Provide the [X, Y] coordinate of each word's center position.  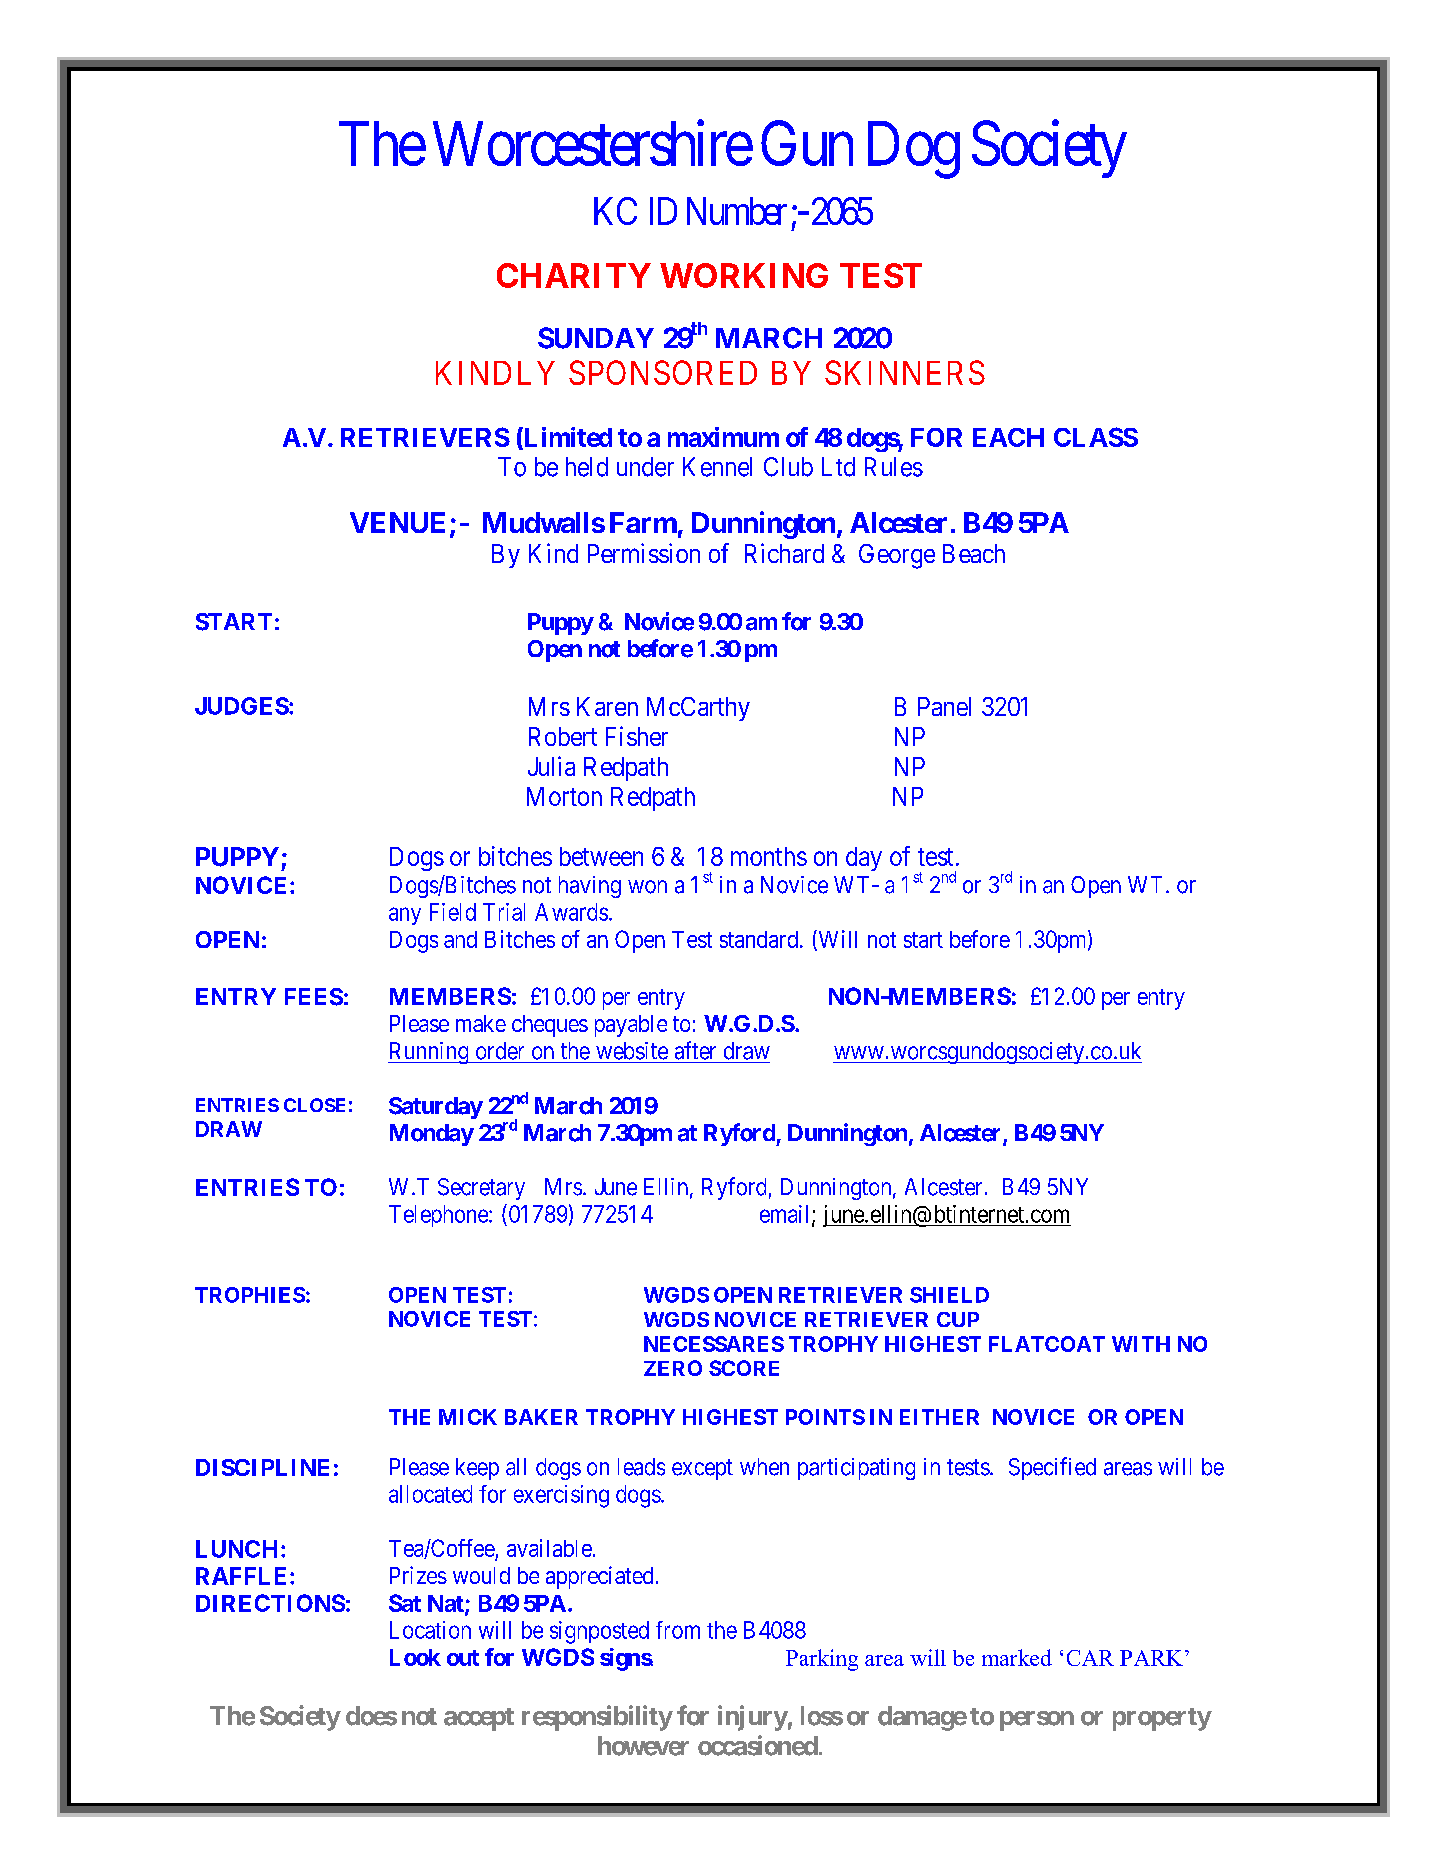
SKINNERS [905, 372]
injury [753, 1718]
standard [759, 939]
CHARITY [574, 275]
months [769, 856]
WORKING [744, 275]
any [405, 916]
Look [415, 1657]
